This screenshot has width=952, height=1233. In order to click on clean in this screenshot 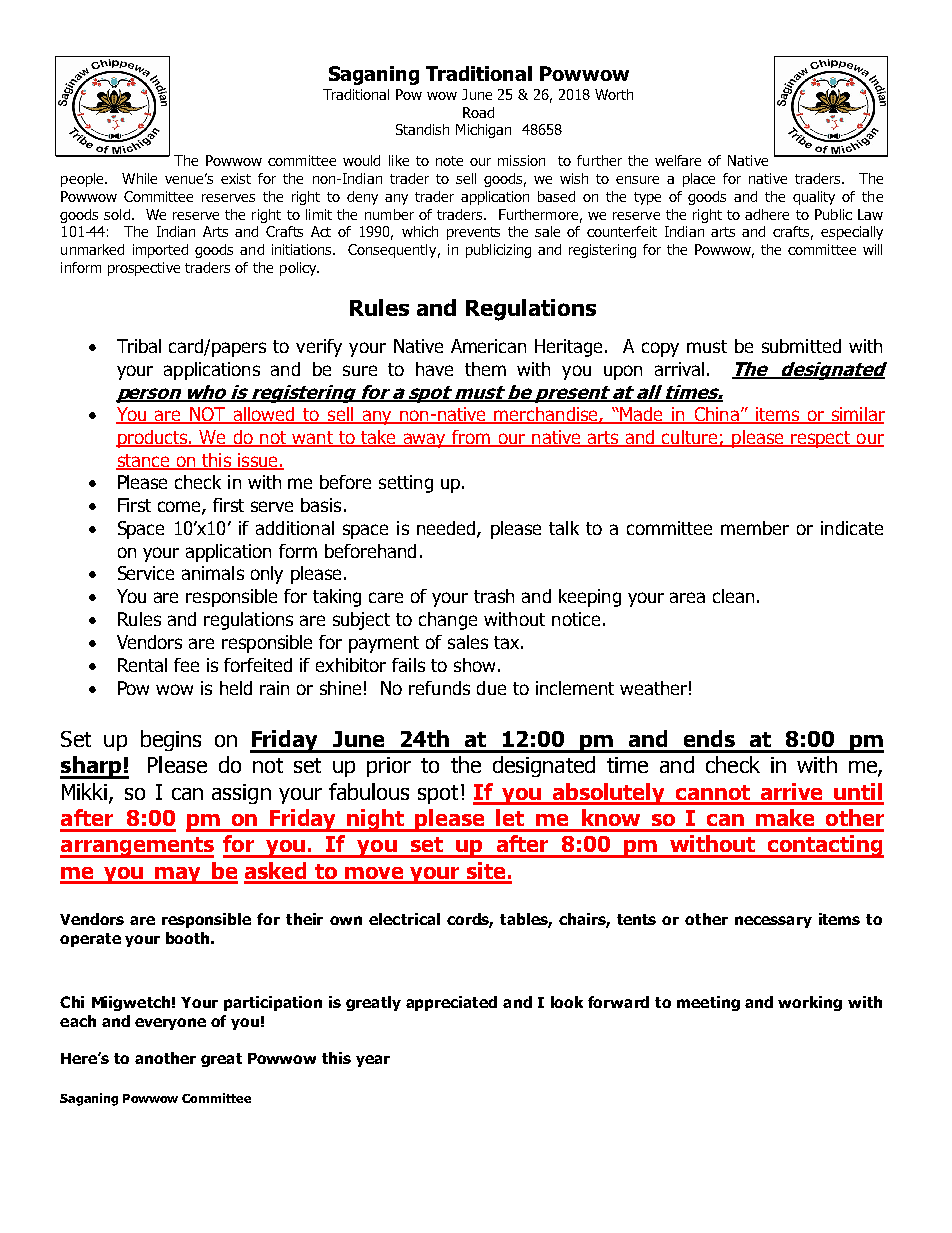, I will do `click(733, 596)`.
